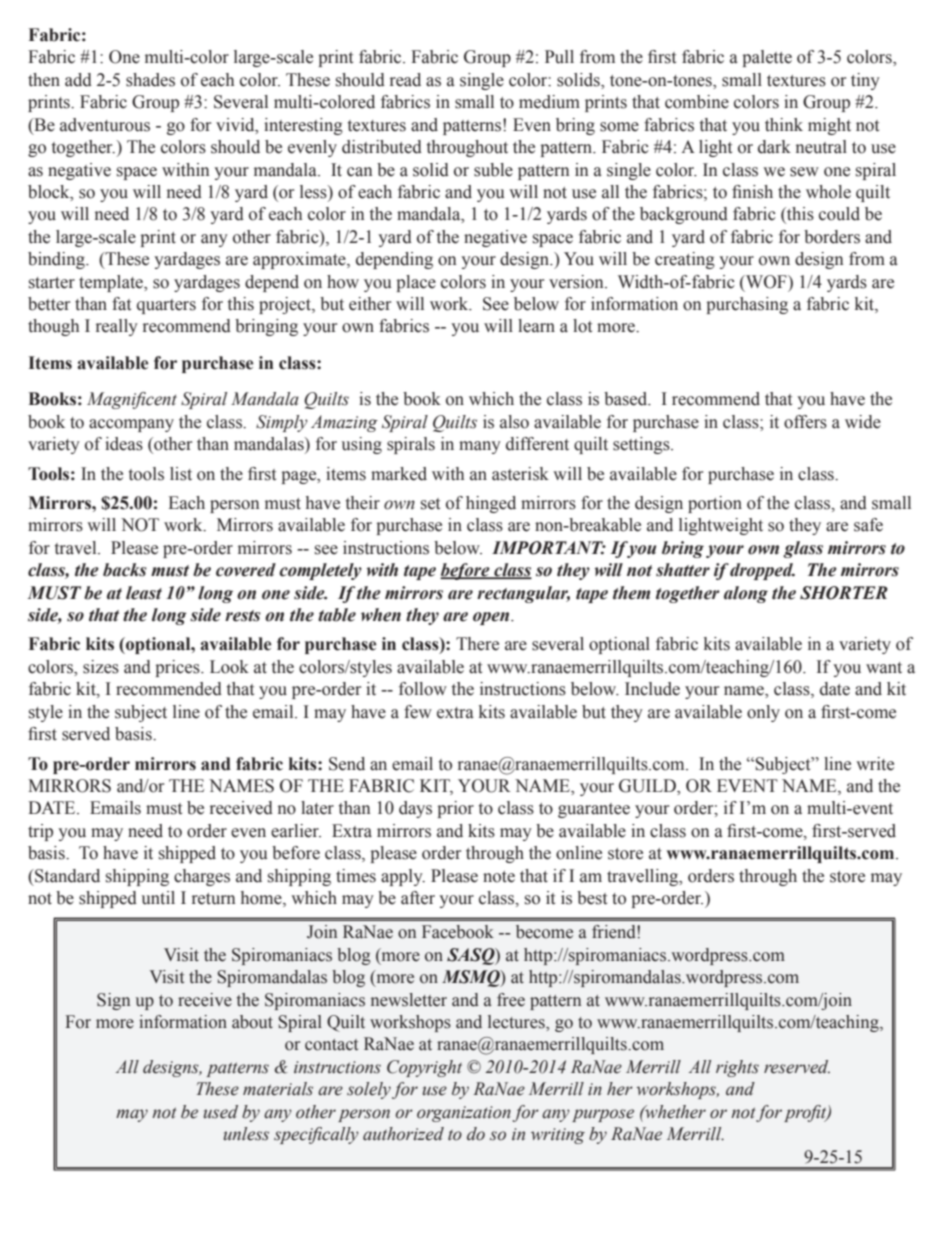 The image size is (952, 1233). I want to click on purchasing, so click(747, 305).
